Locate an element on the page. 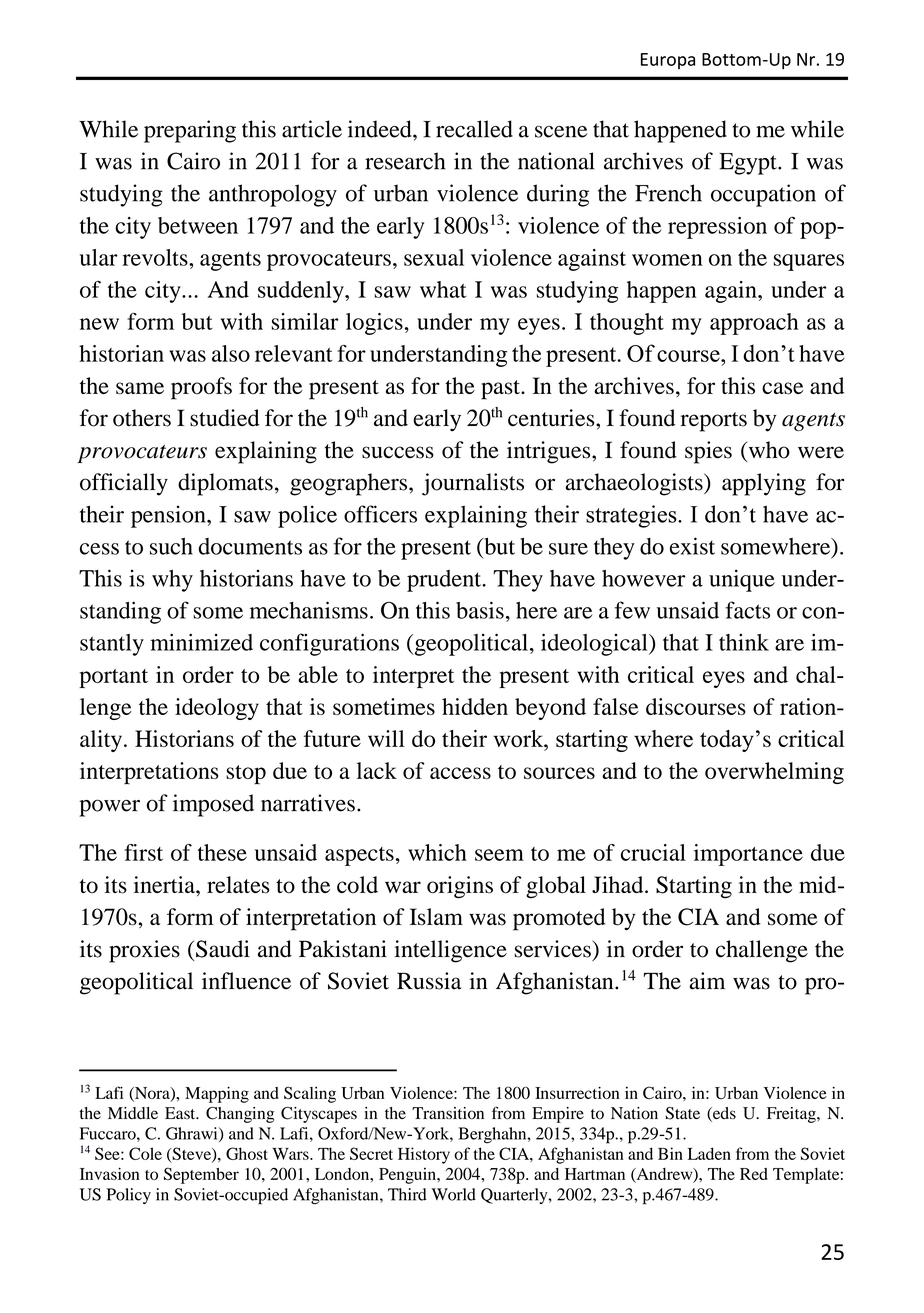  September is located at coordinates (201, 1175).
